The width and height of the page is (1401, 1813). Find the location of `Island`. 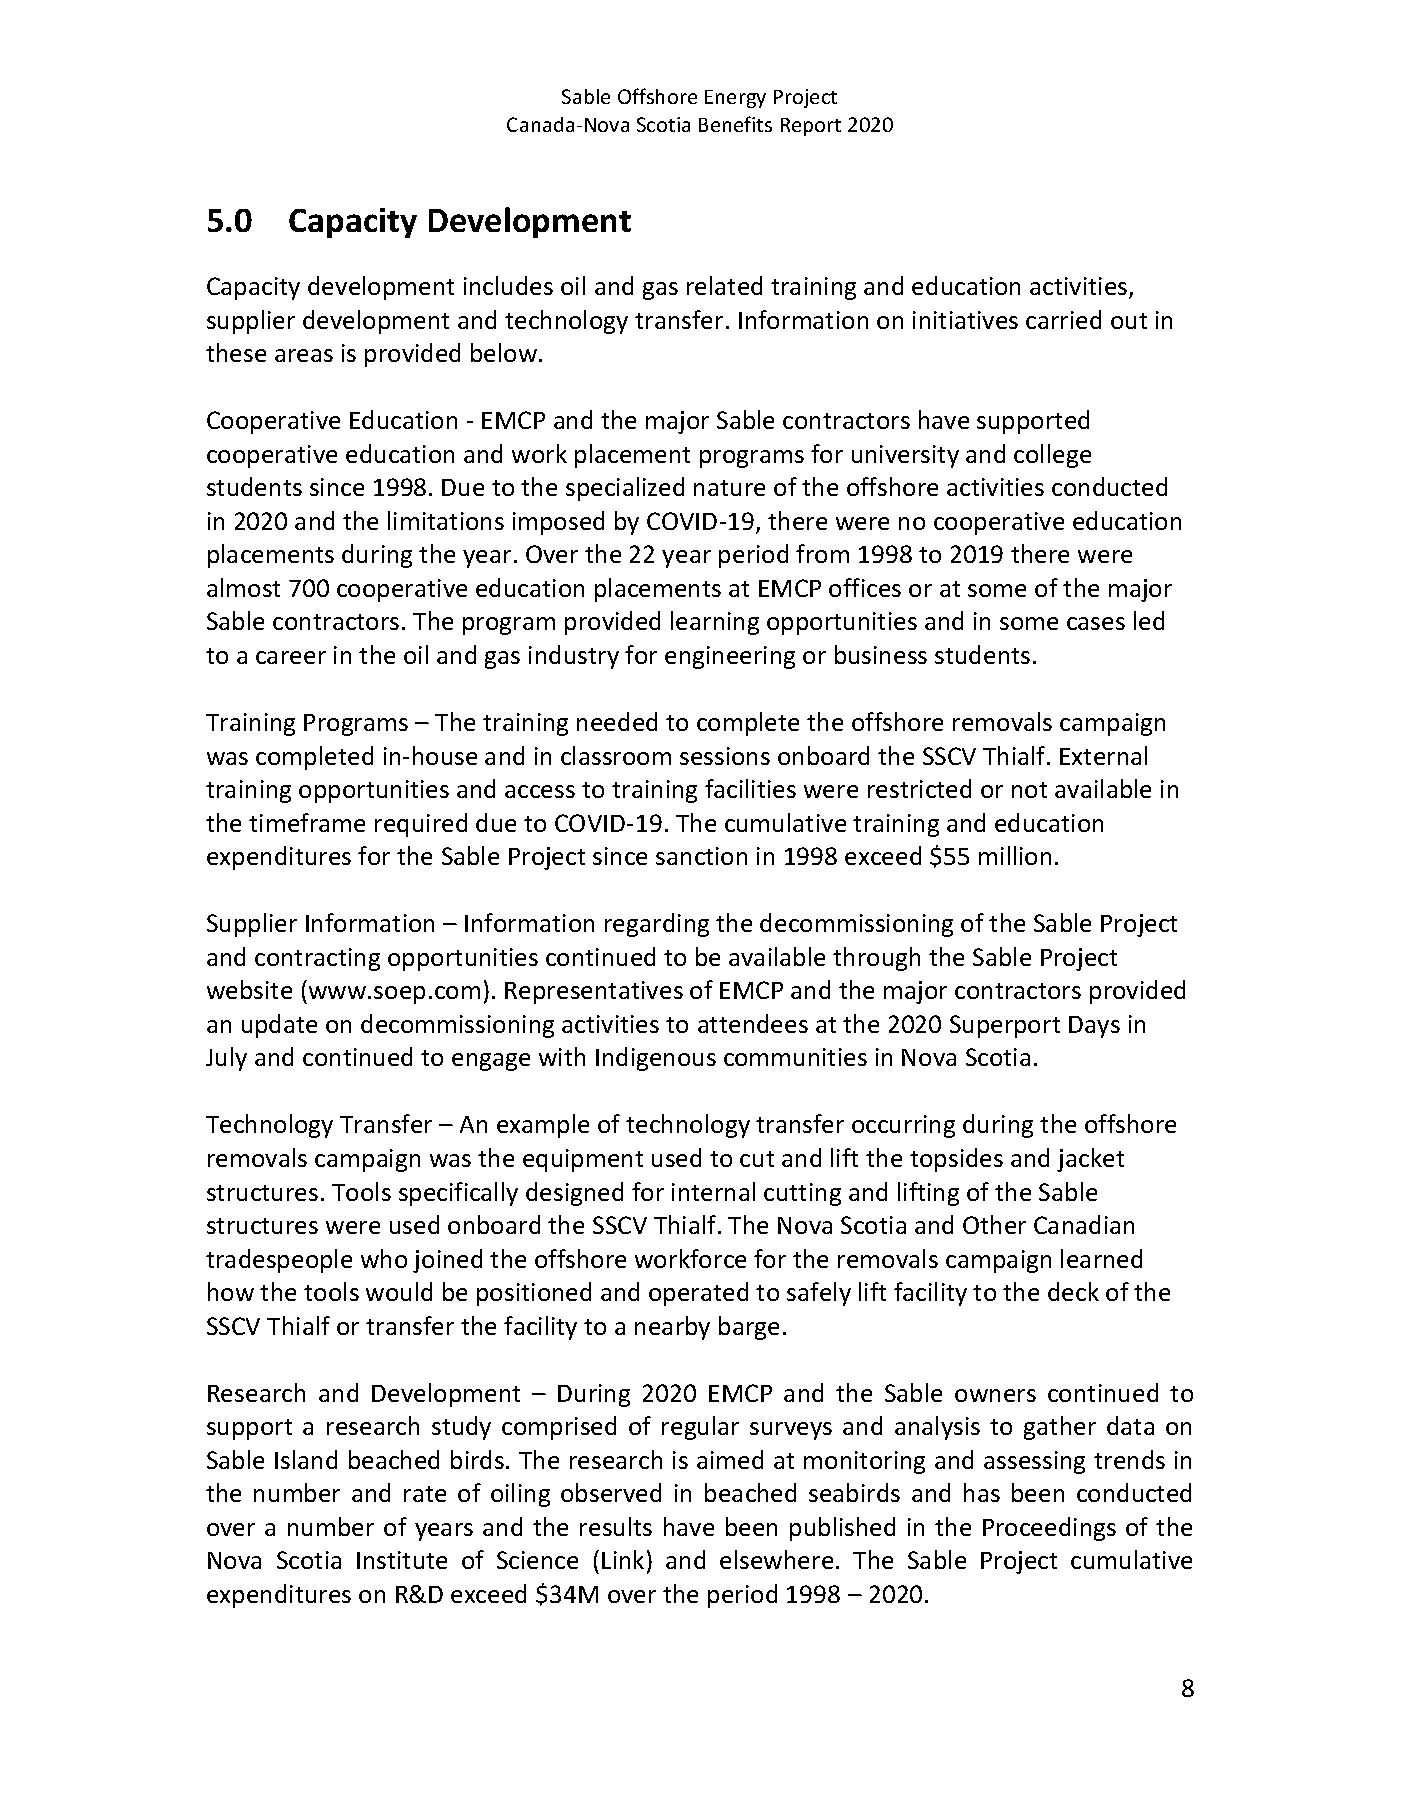

Island is located at coordinates (306, 1459).
